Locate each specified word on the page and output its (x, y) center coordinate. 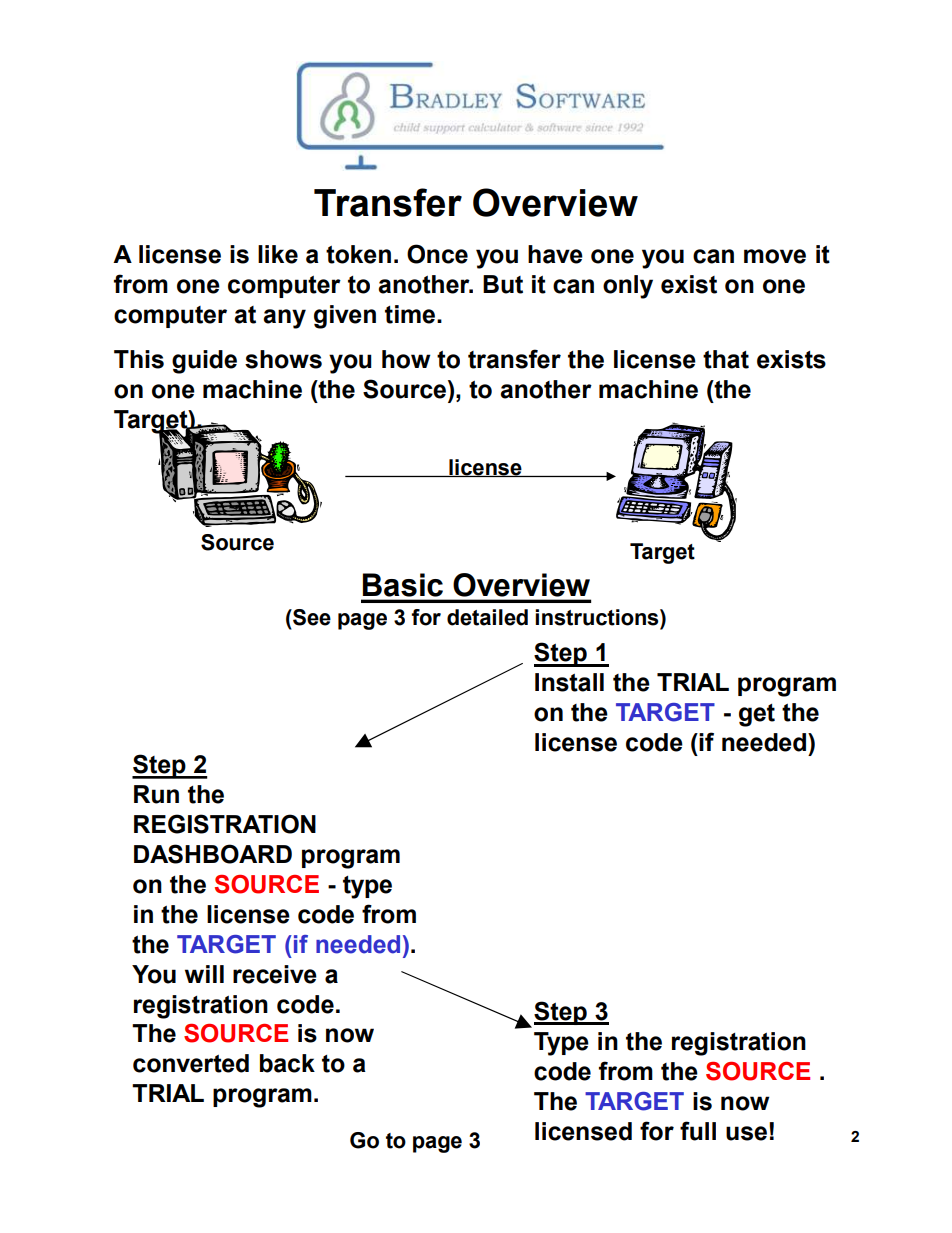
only (628, 287)
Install (569, 682)
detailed (487, 617)
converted (191, 1063)
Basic (403, 585)
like (278, 254)
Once (437, 254)
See (311, 617)
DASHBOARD (213, 854)
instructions (598, 617)
